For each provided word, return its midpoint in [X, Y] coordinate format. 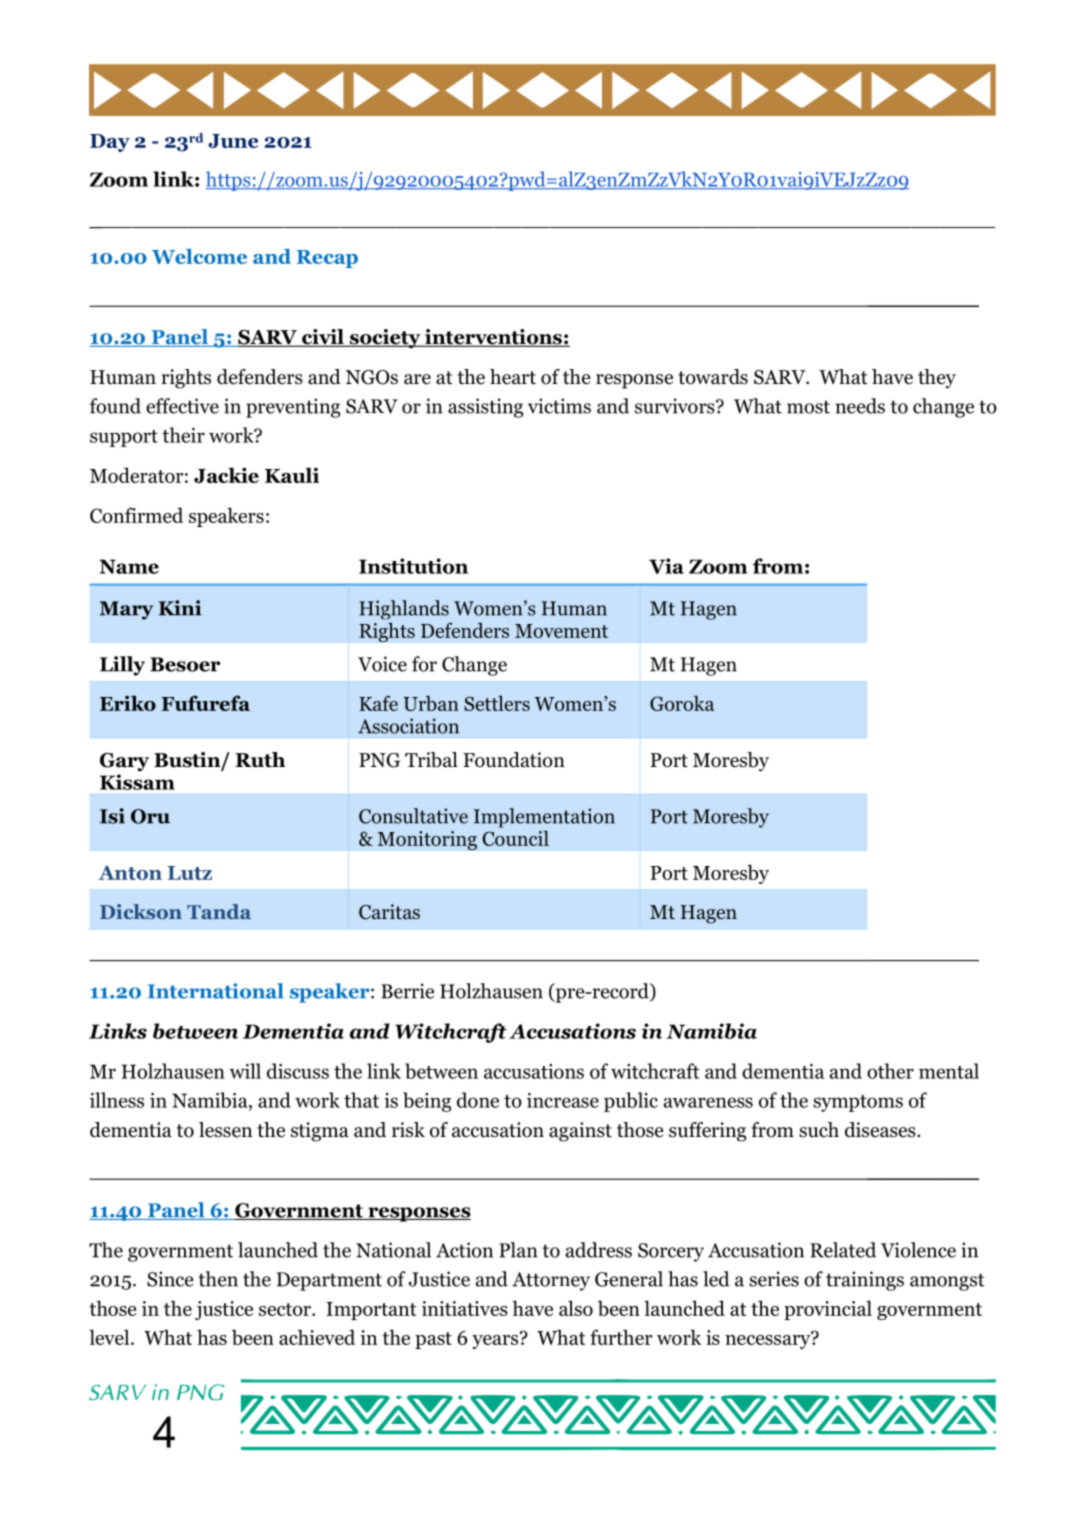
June [233, 141]
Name [129, 566]
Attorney [551, 1281]
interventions [493, 338]
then [218, 1279]
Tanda [219, 911]
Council [516, 838]
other [890, 1071]
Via [666, 566]
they [937, 379]
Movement [561, 631]
